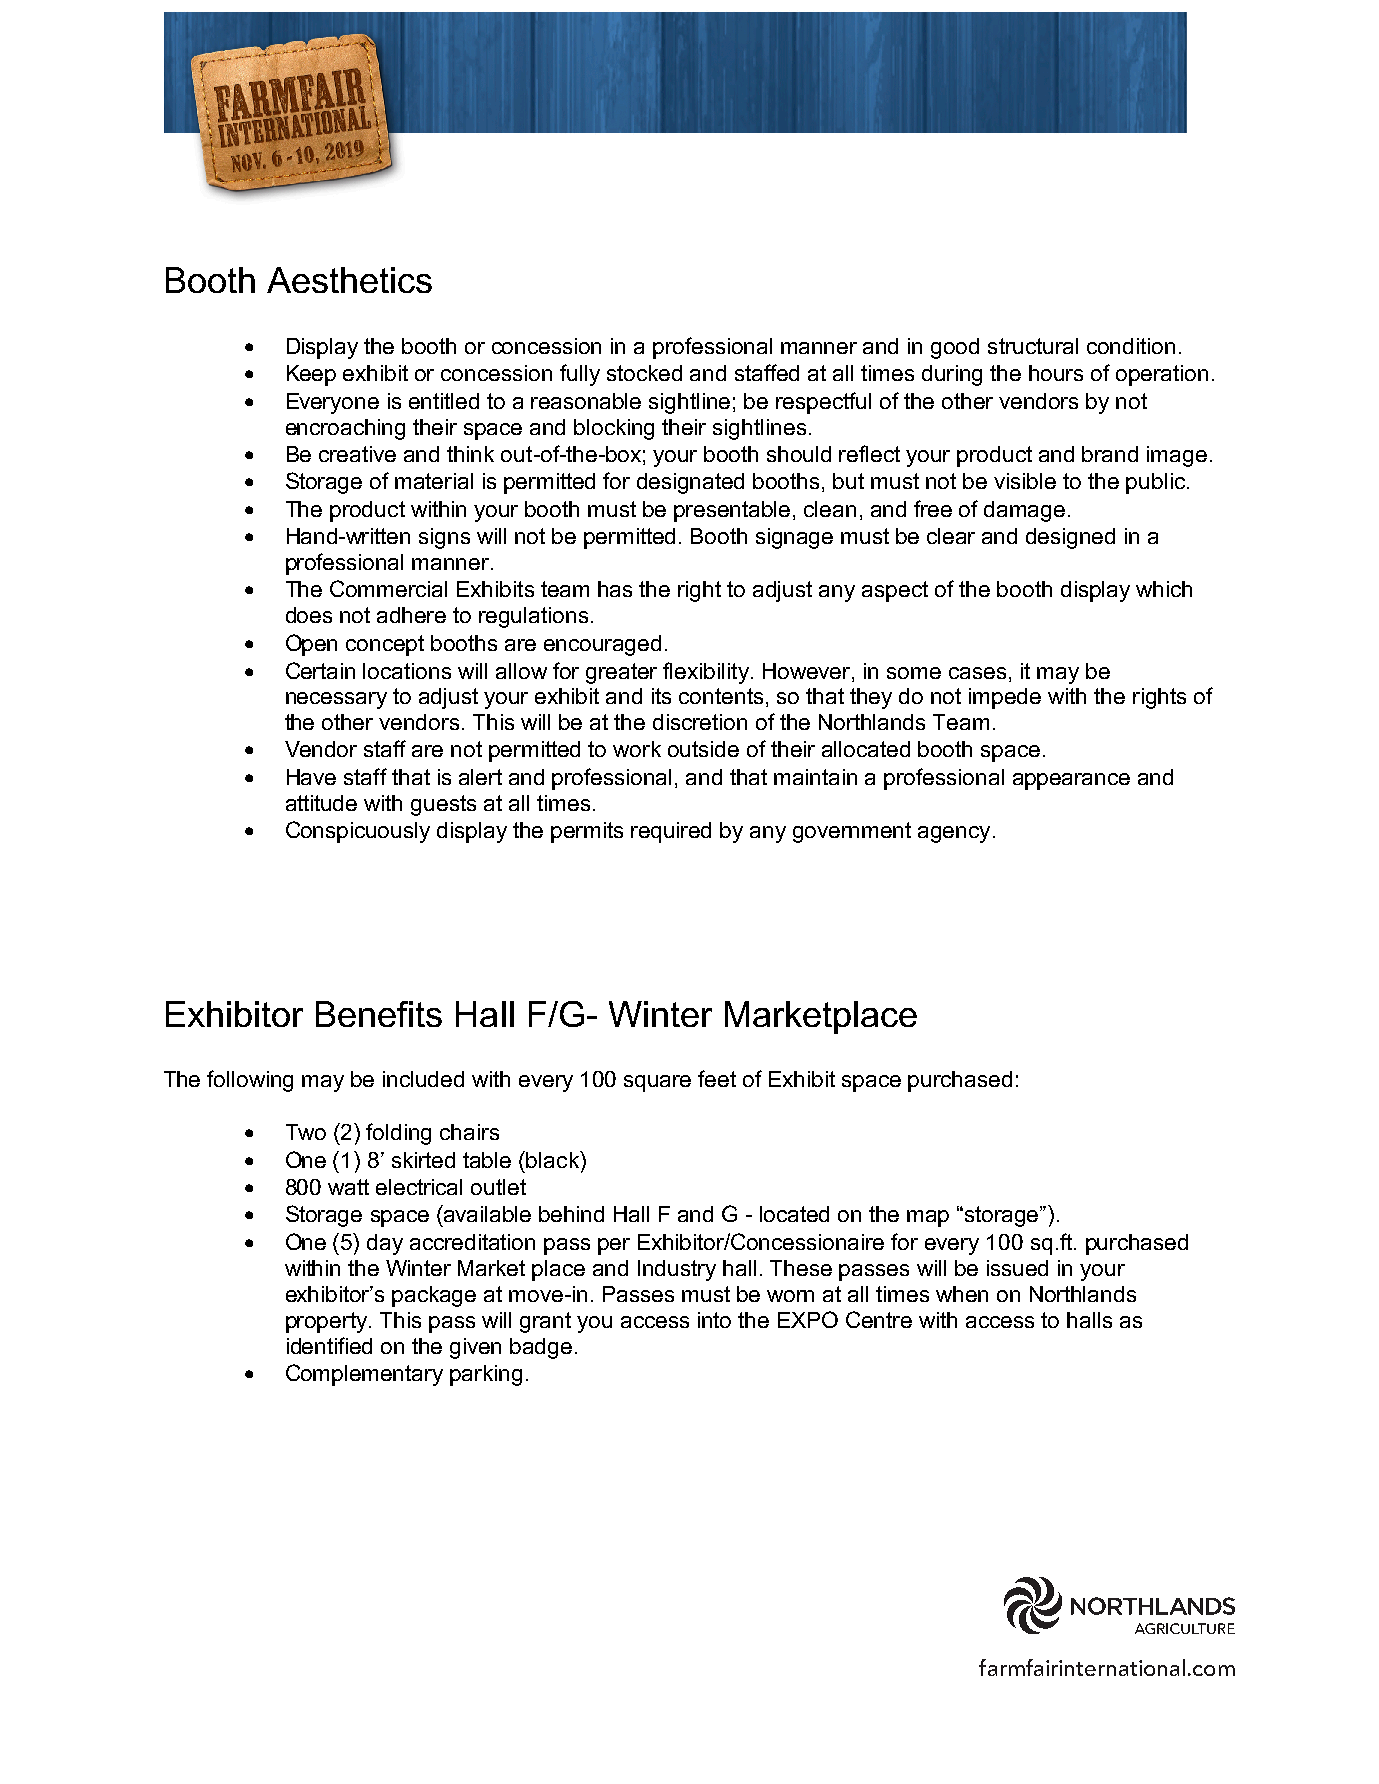 The image size is (1379, 1784). Describe the element at coordinates (423, 1079) in the document. I see `included` at that location.
